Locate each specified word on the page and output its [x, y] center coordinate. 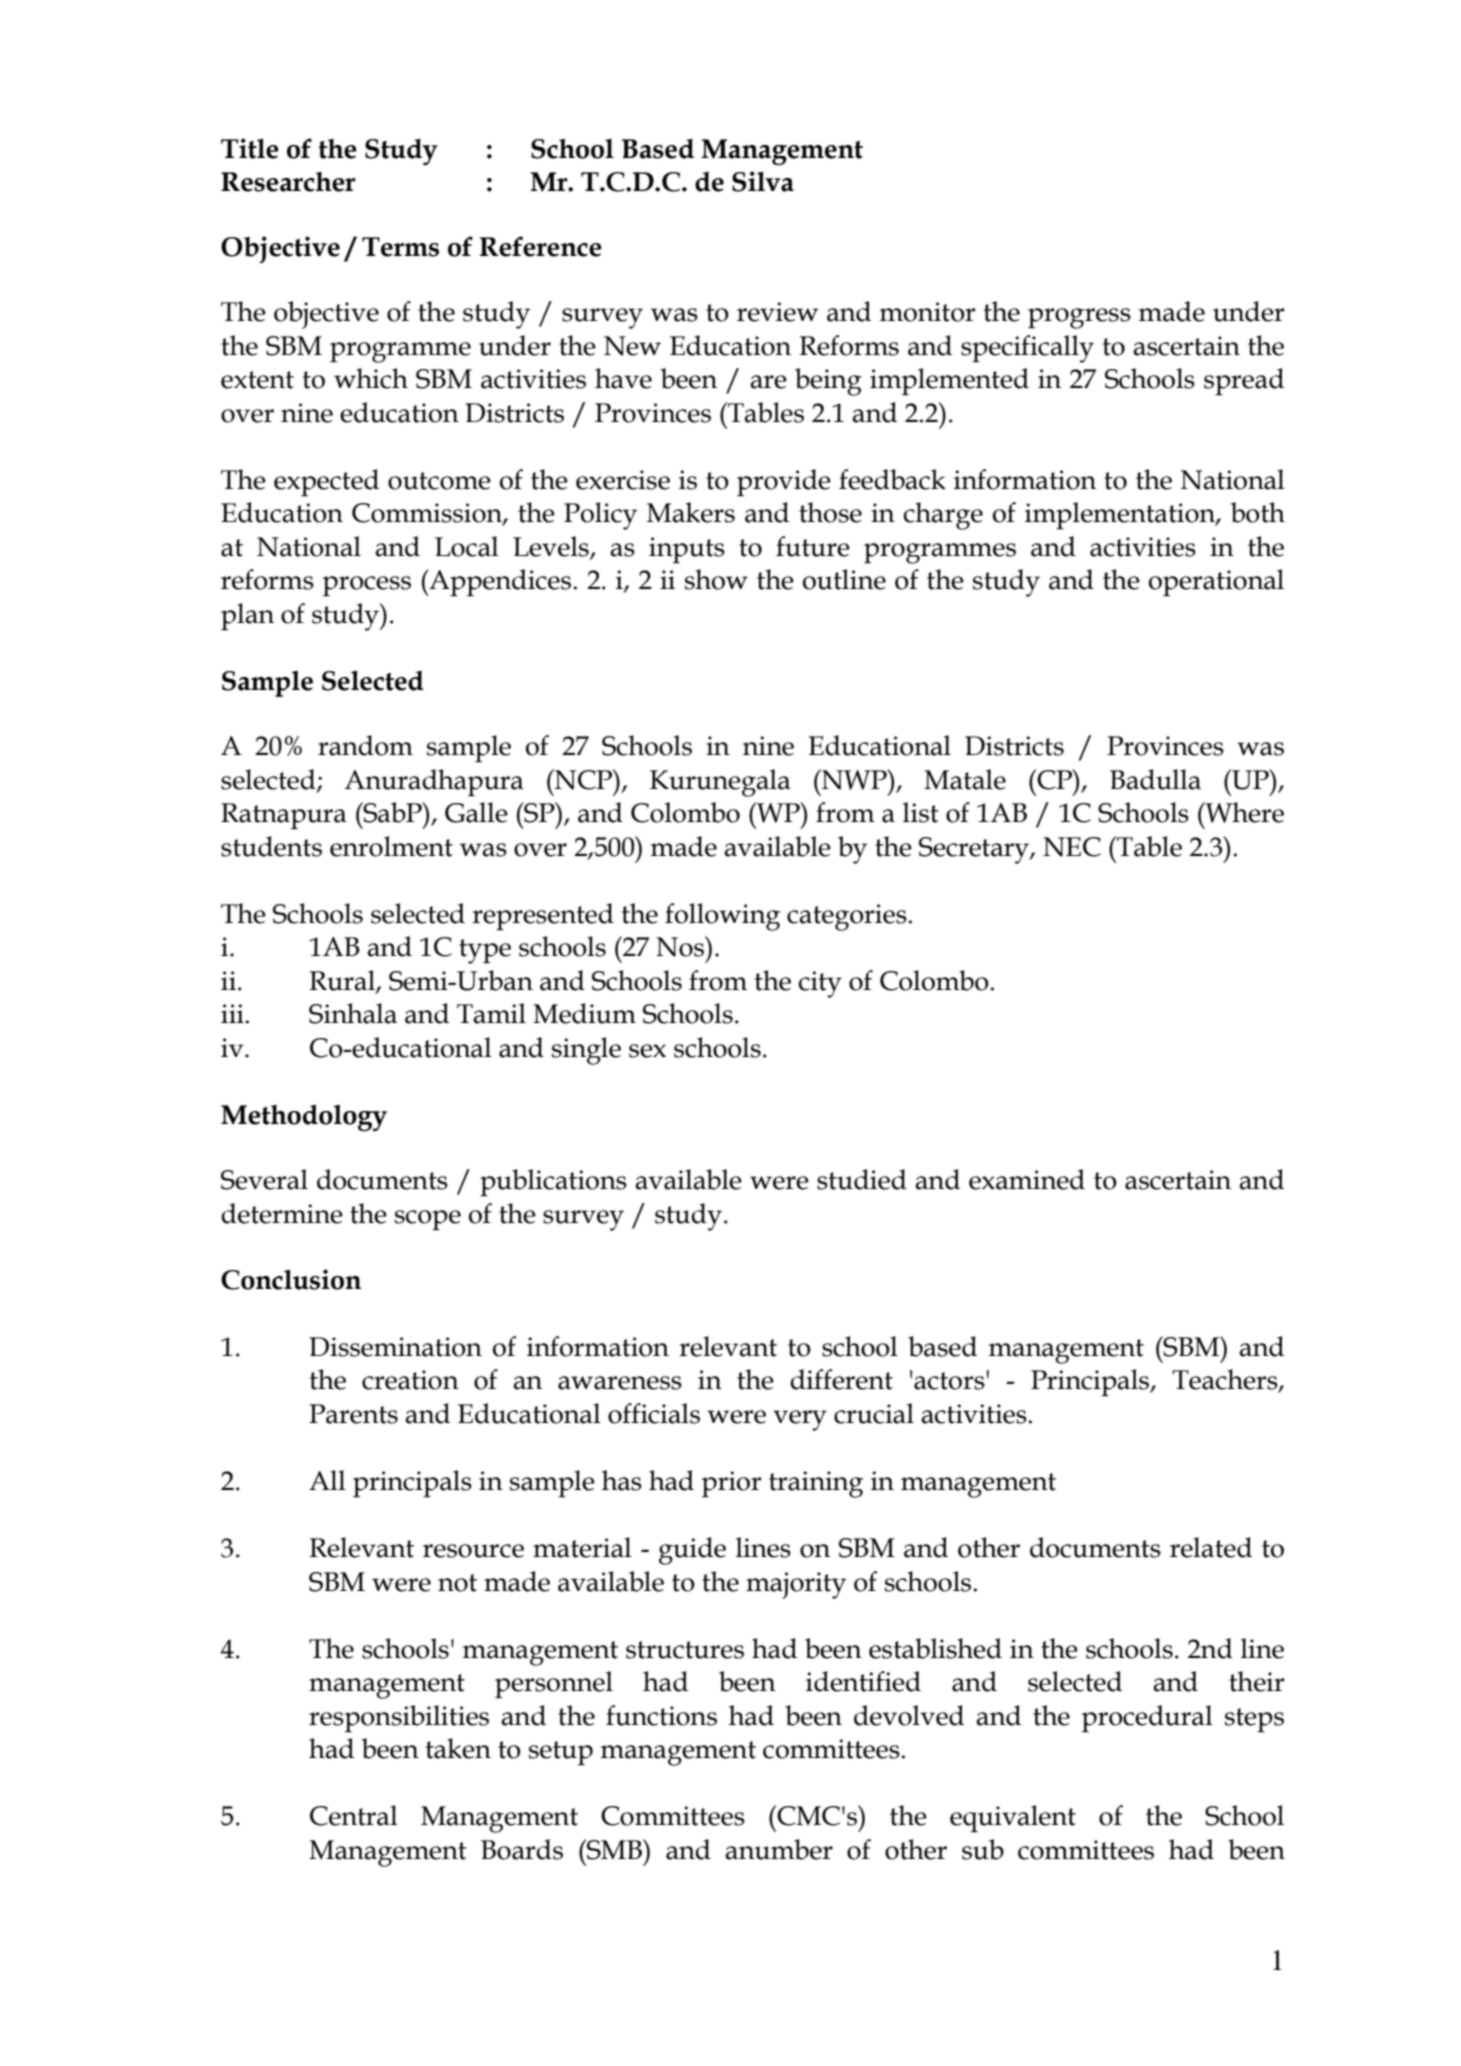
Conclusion [291, 1279]
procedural [1147, 1718]
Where [1243, 812]
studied [862, 1179]
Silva [763, 181]
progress [1079, 318]
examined [1027, 1179]
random [365, 745]
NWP [854, 779]
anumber [779, 1849]
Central [354, 1815]
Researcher [288, 182]
